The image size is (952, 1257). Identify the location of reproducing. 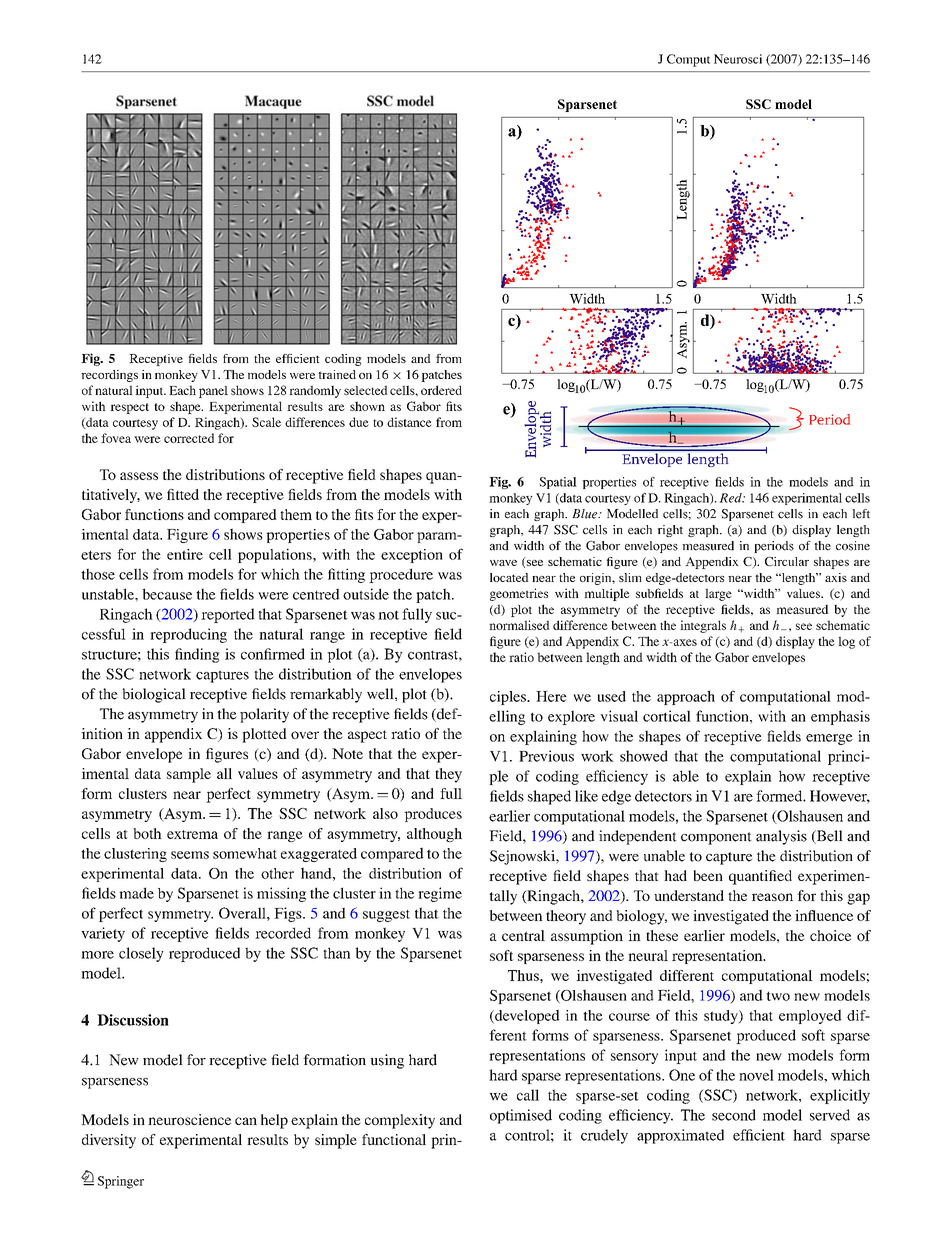
(188, 635).
